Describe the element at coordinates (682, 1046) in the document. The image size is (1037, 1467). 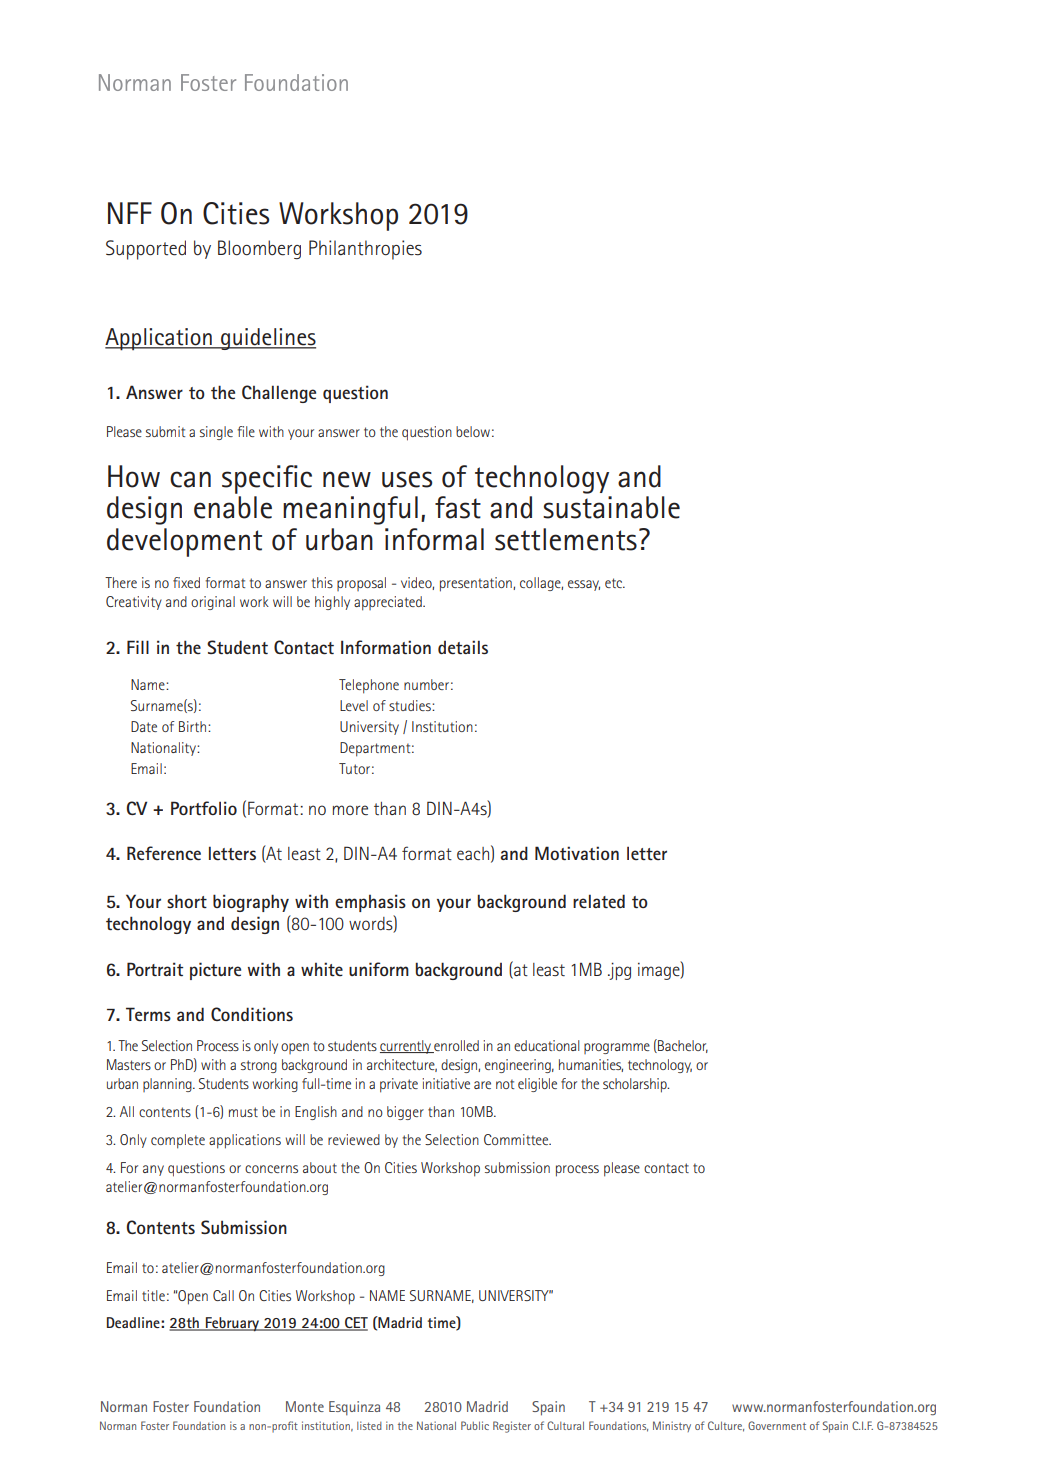
I see `Bachelor` at that location.
